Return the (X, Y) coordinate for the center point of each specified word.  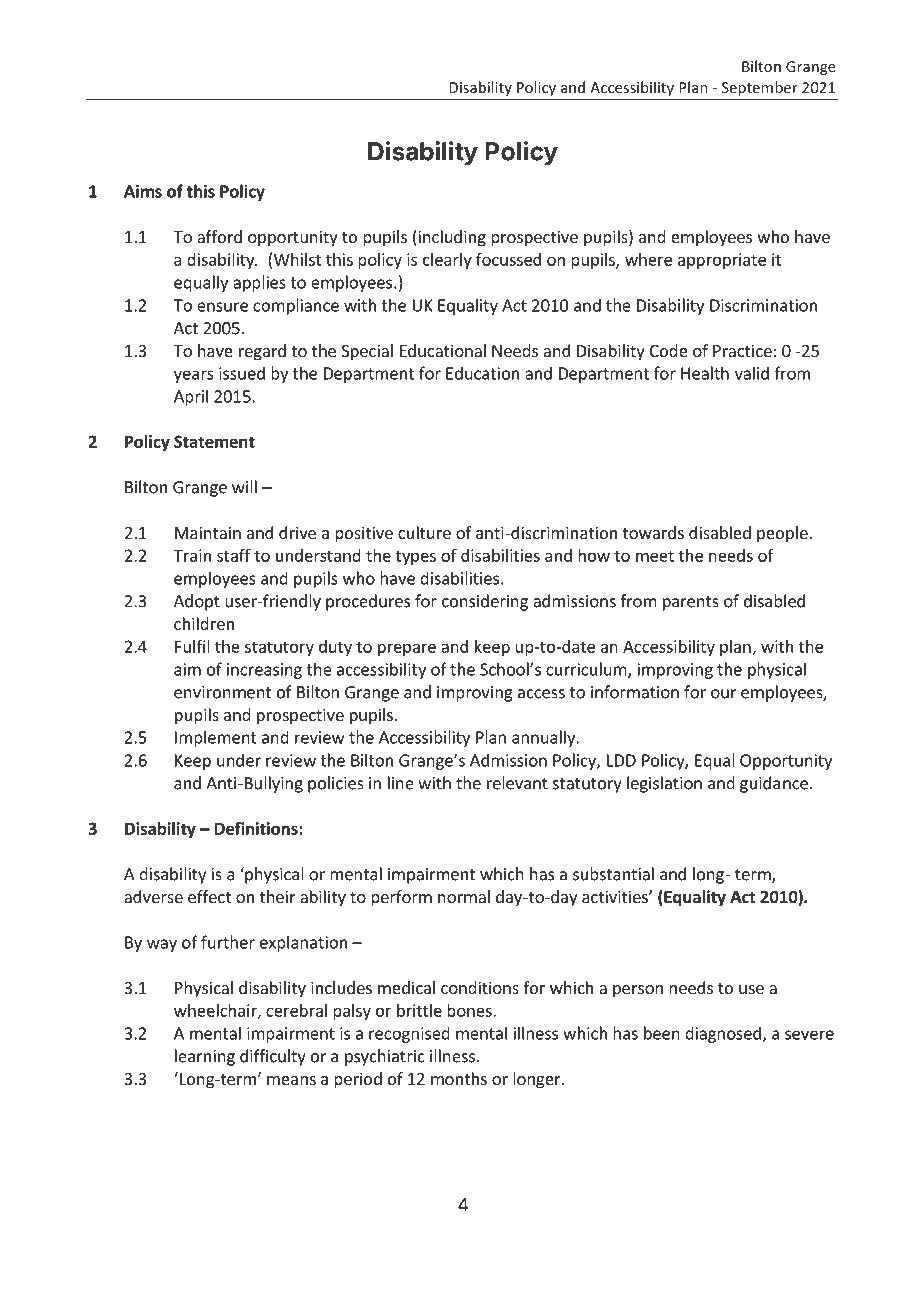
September (760, 88)
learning (205, 1057)
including (451, 238)
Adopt (197, 602)
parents (691, 603)
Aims (143, 191)
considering (485, 602)
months (459, 1078)
